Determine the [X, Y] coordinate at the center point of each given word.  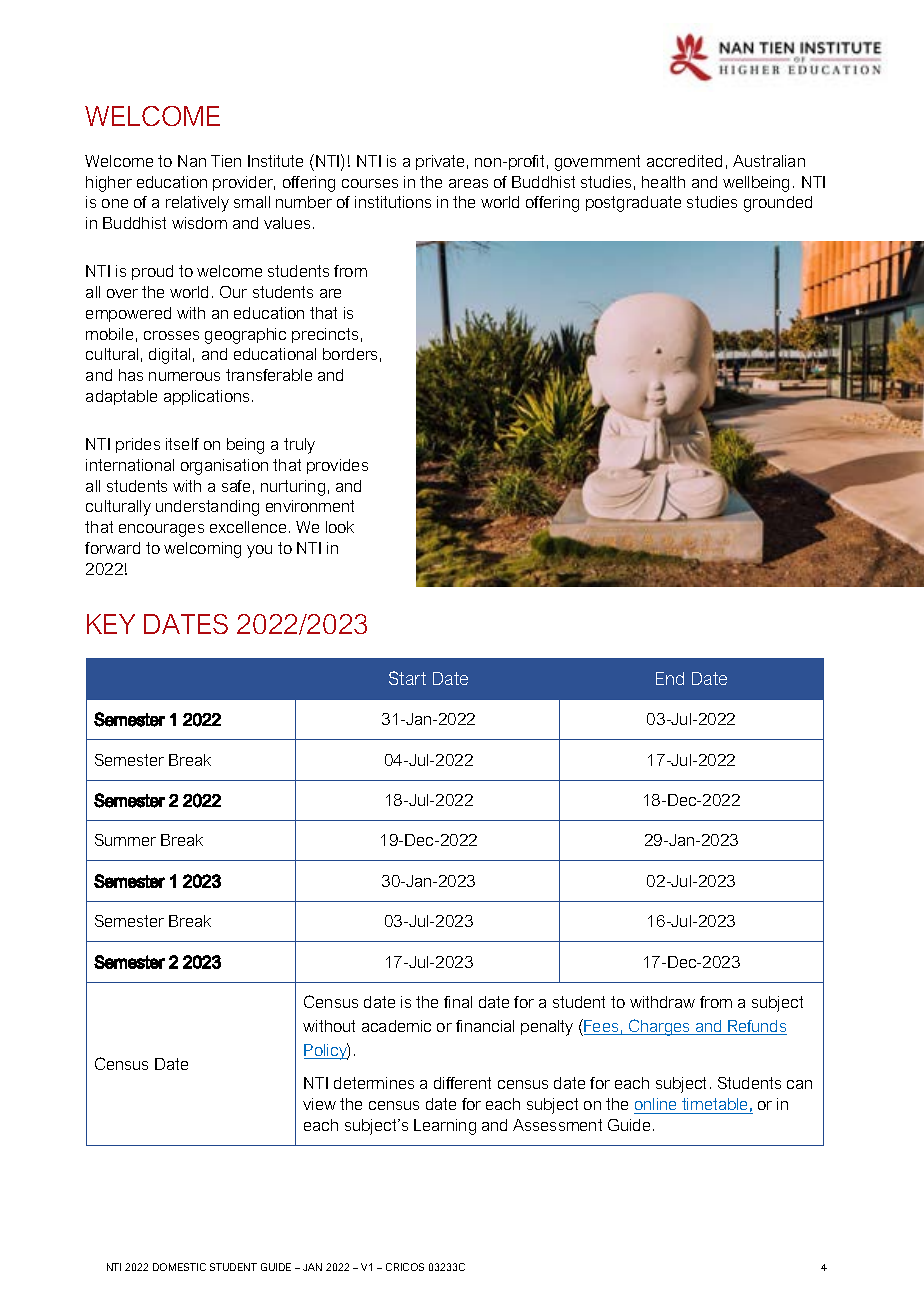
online [656, 1106]
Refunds [756, 1027]
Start [407, 678]
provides [337, 466]
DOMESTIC [179, 1267]
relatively [197, 204]
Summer [125, 840]
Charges [660, 1027]
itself [182, 444]
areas [468, 183]
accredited [684, 161]
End [670, 678]
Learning [445, 1127]
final [458, 1002]
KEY [111, 624]
